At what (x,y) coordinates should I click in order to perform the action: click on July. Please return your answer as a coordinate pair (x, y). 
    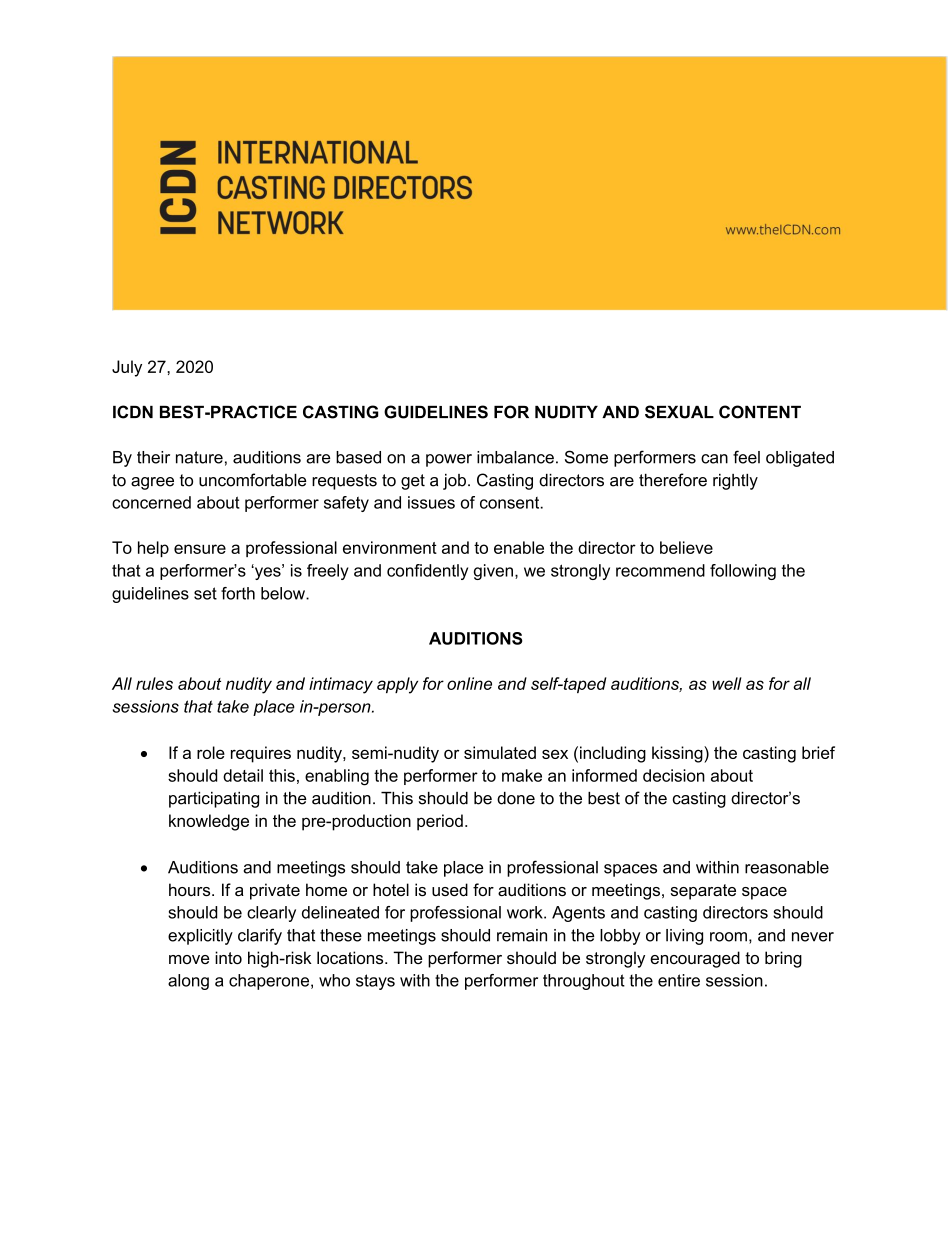
    Looking at the image, I should click on (127, 368).
